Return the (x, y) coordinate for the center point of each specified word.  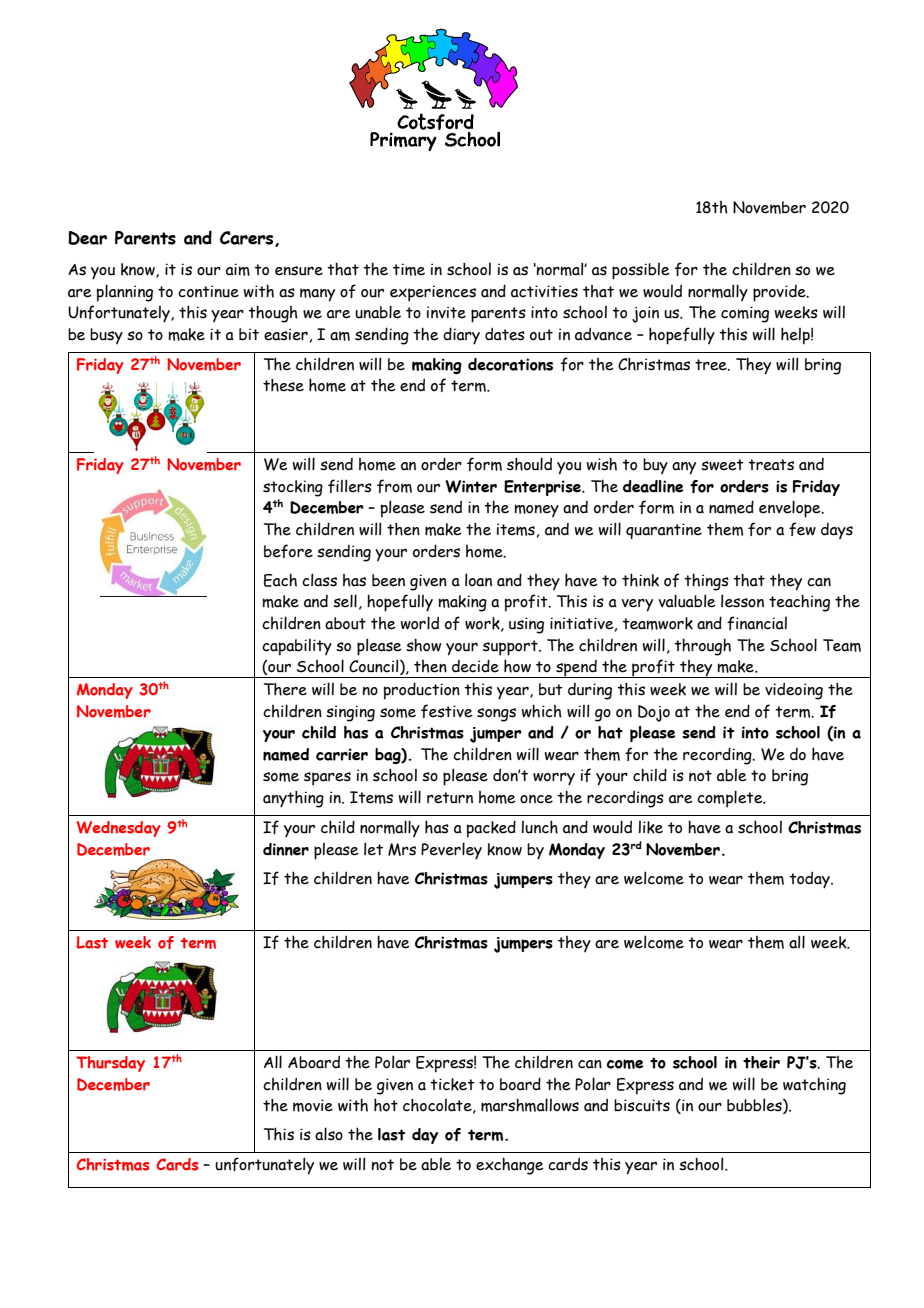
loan (478, 580)
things (706, 582)
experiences (433, 293)
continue (208, 291)
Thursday (110, 1064)
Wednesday (118, 829)
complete (731, 799)
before (288, 551)
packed (491, 829)
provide (780, 293)
